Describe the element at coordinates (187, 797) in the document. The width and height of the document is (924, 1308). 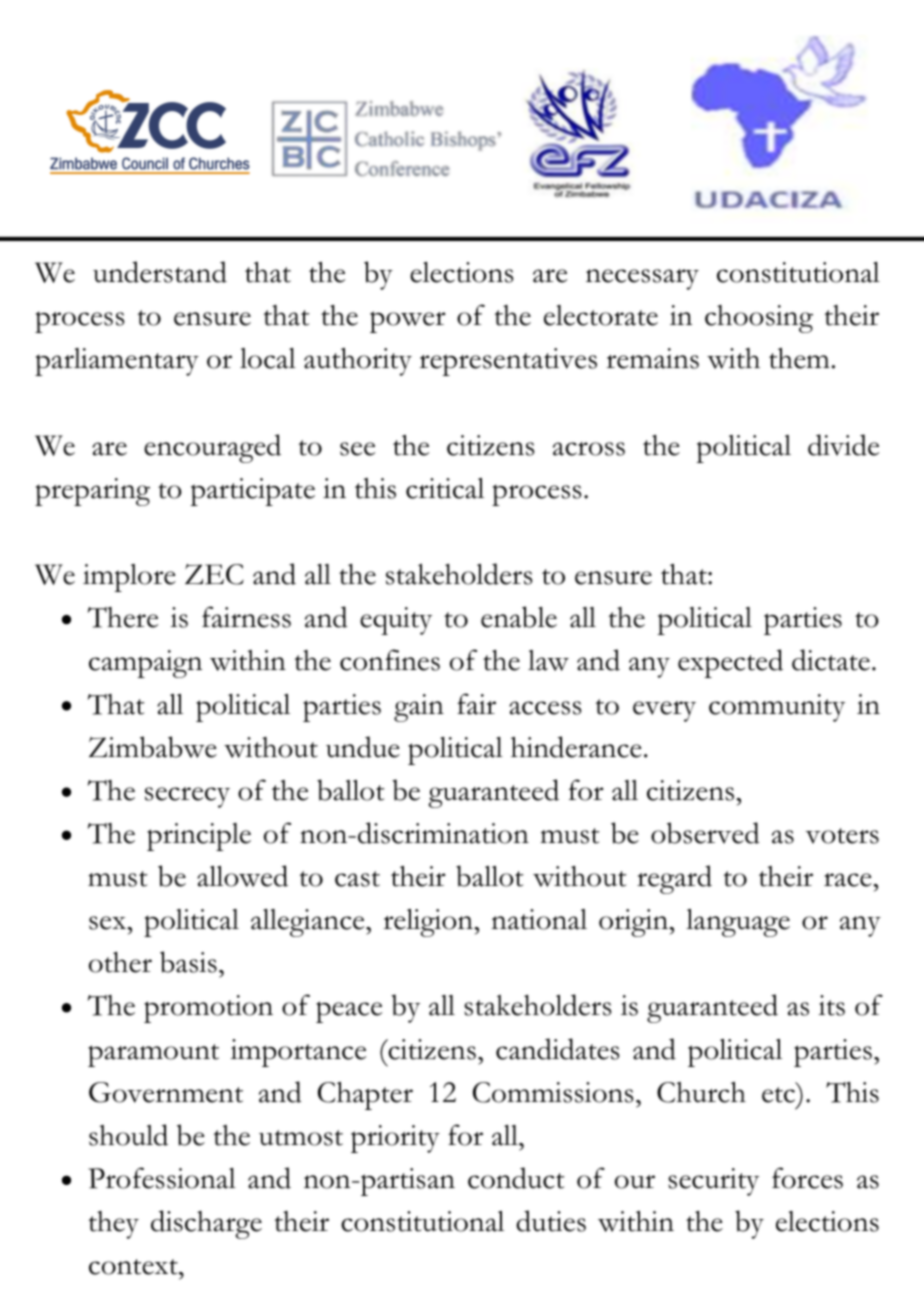
I see `secrecy` at that location.
